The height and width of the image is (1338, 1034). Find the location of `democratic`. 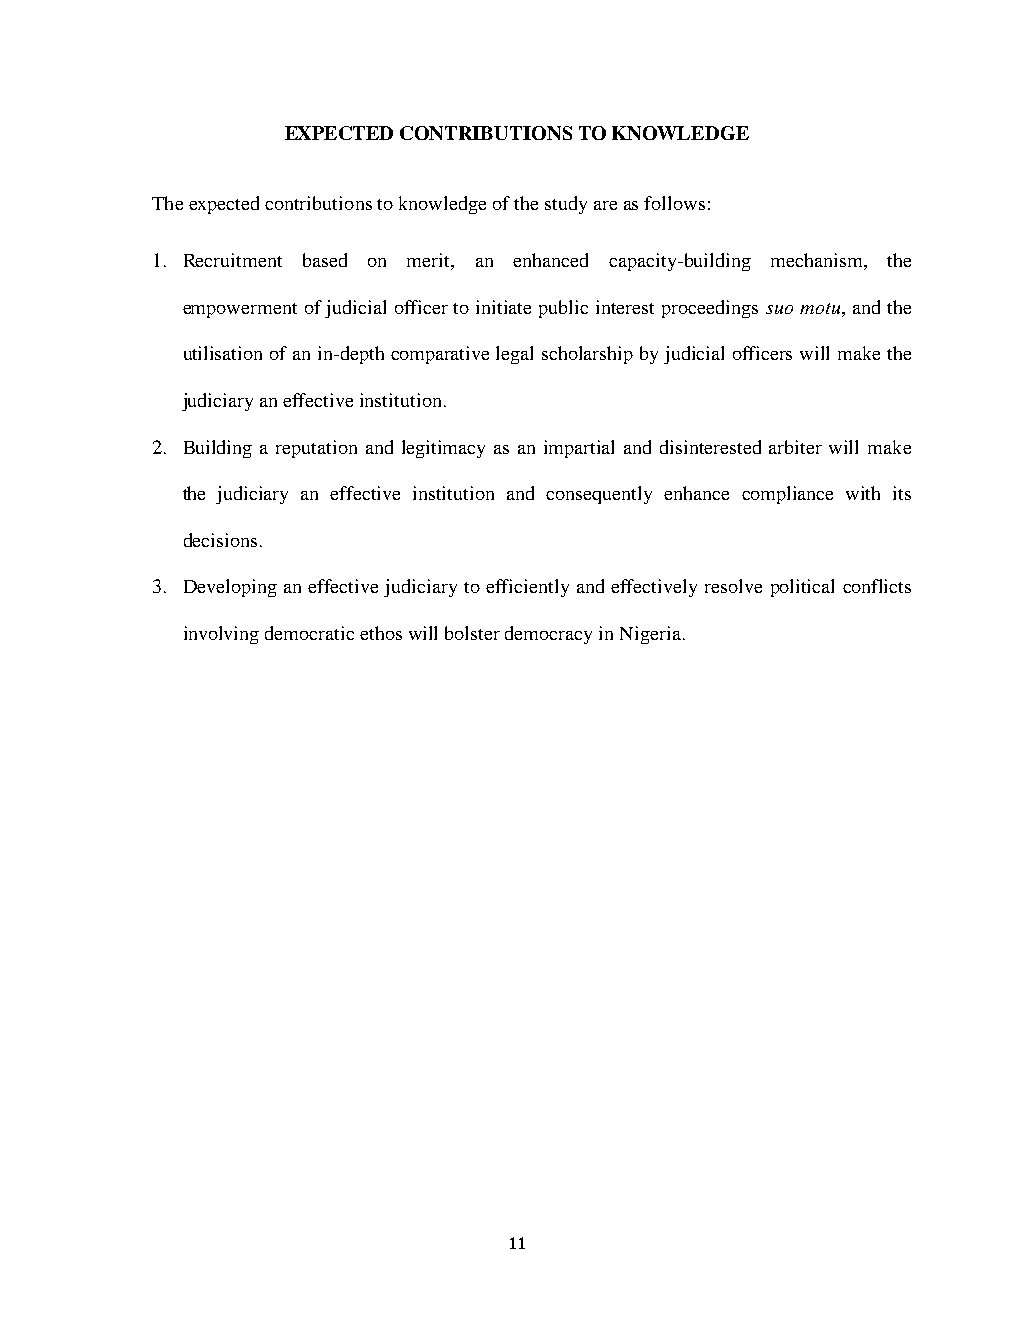

democratic is located at coordinates (309, 633).
